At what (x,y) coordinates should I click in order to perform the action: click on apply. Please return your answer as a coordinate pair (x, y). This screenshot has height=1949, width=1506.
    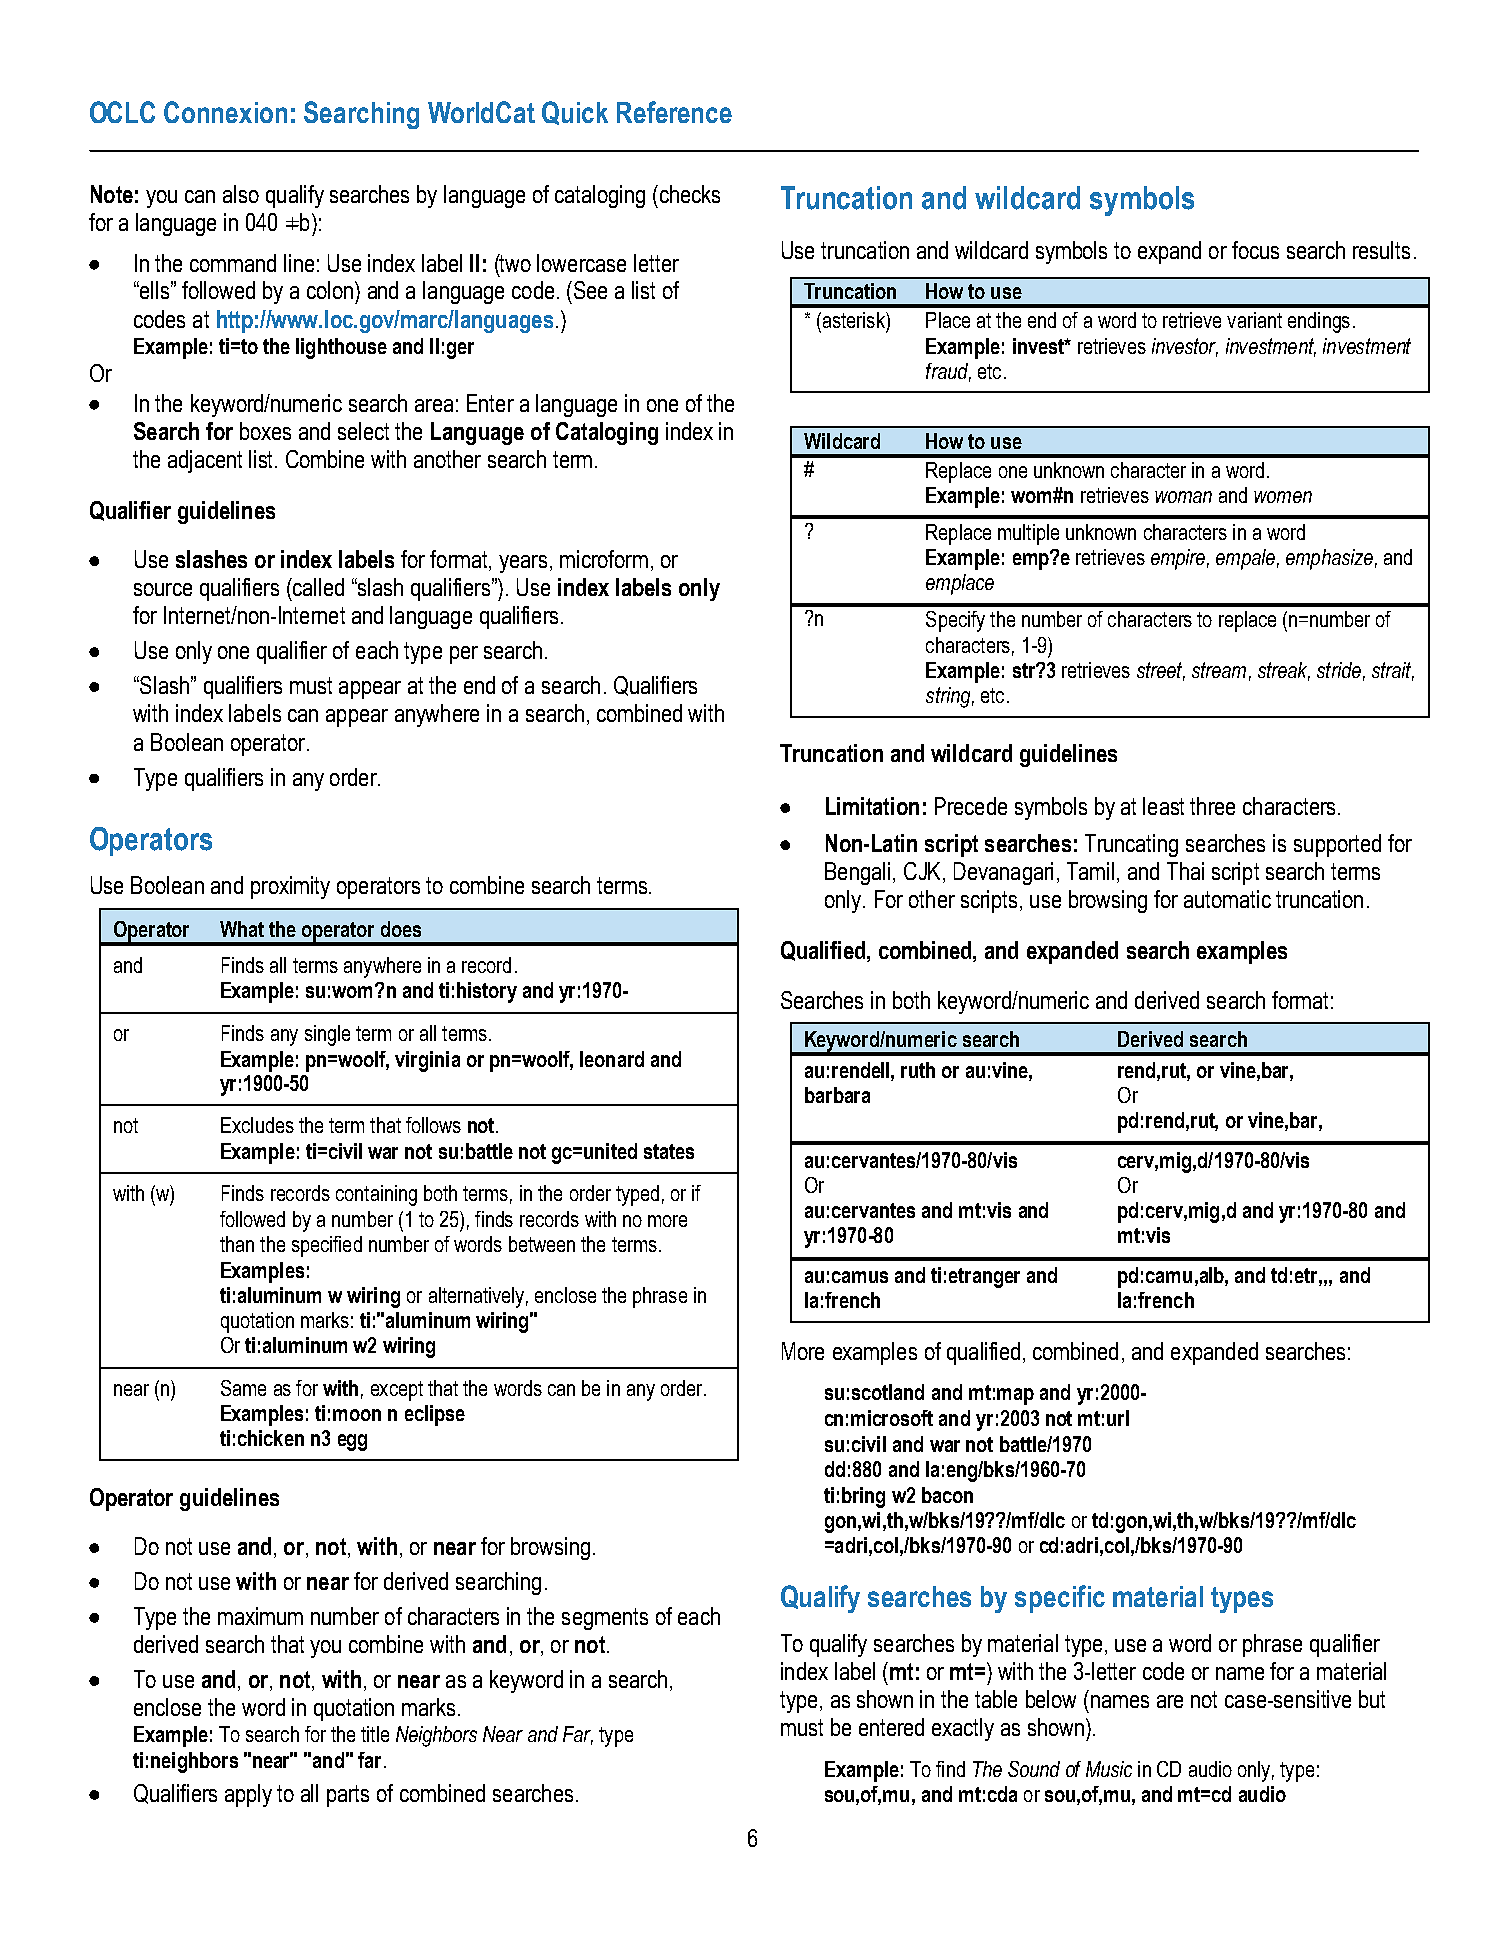
    Looking at the image, I should click on (248, 1795).
